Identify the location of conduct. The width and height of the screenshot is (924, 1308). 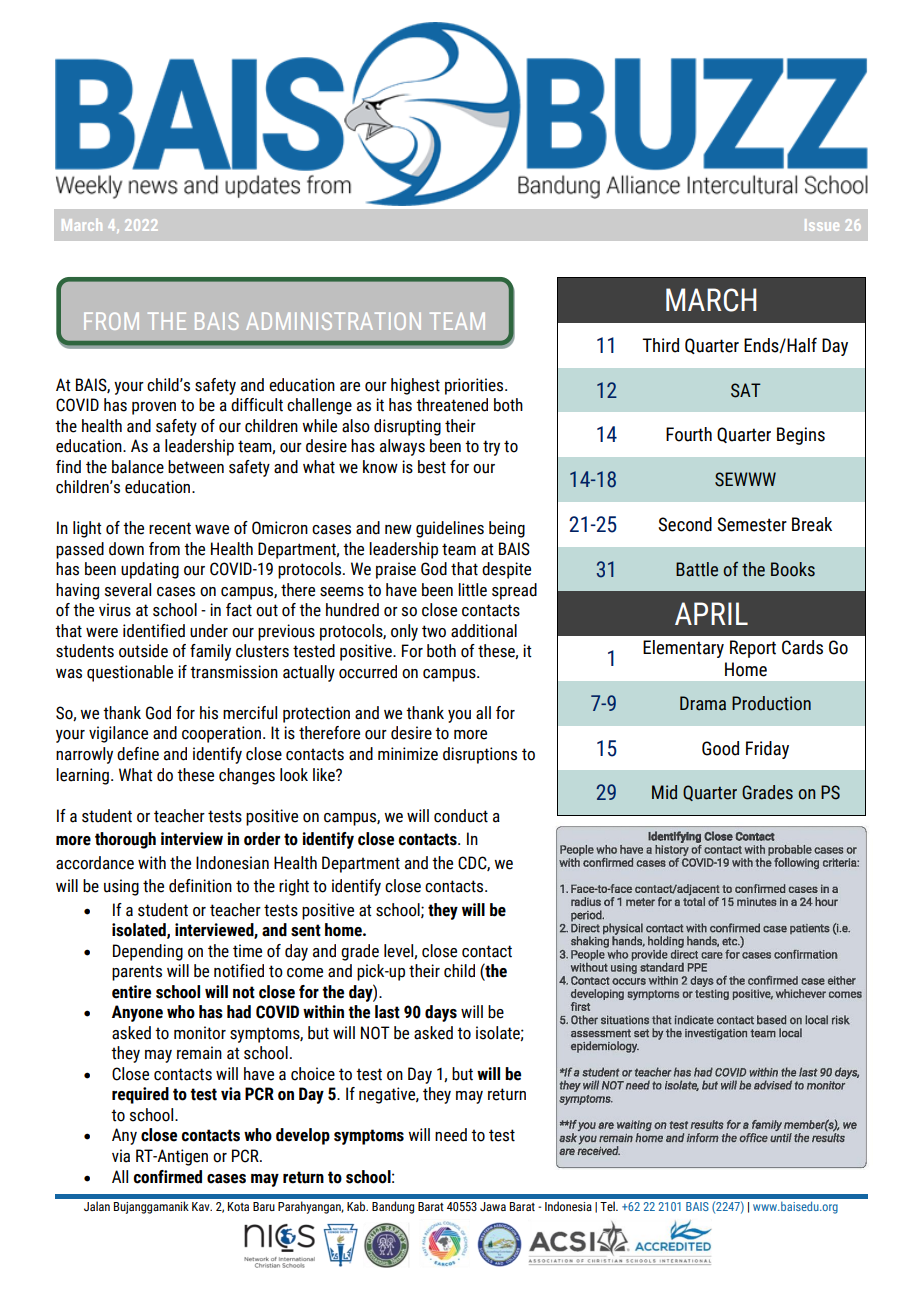
(461, 816).
